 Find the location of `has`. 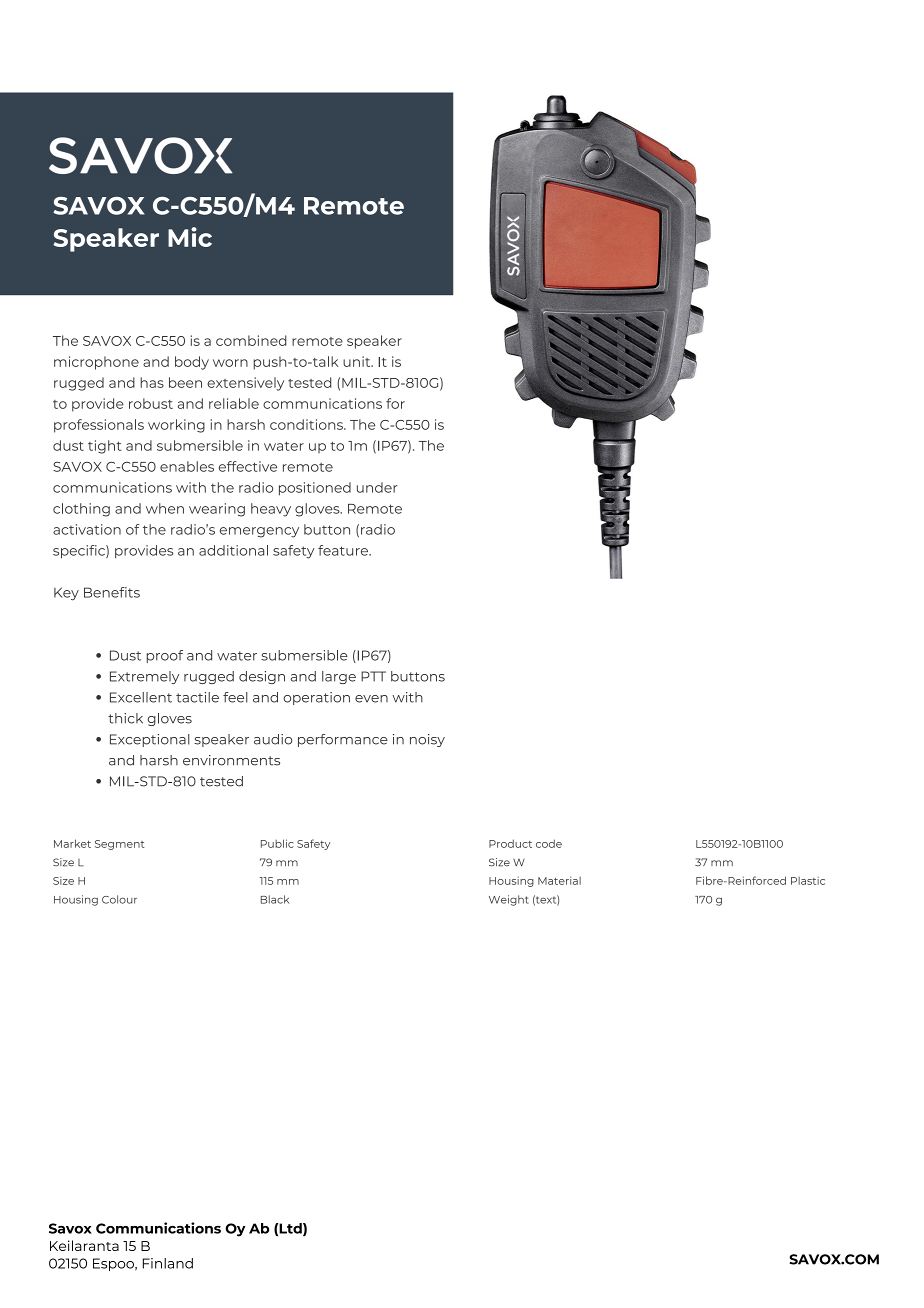

has is located at coordinates (152, 382).
